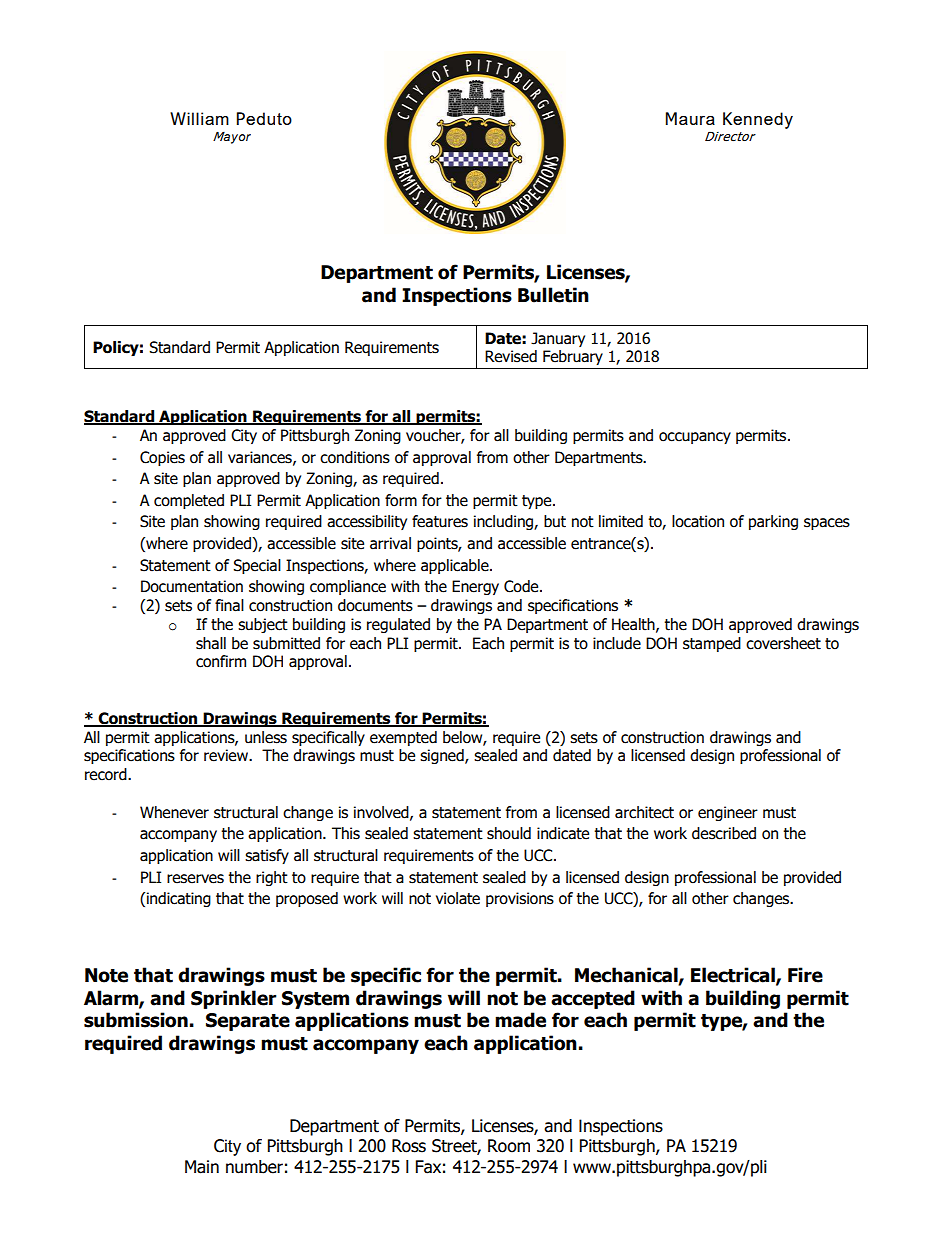 The image size is (952, 1233). What do you see at coordinates (712, 644) in the screenshot?
I see `stamped` at bounding box center [712, 644].
